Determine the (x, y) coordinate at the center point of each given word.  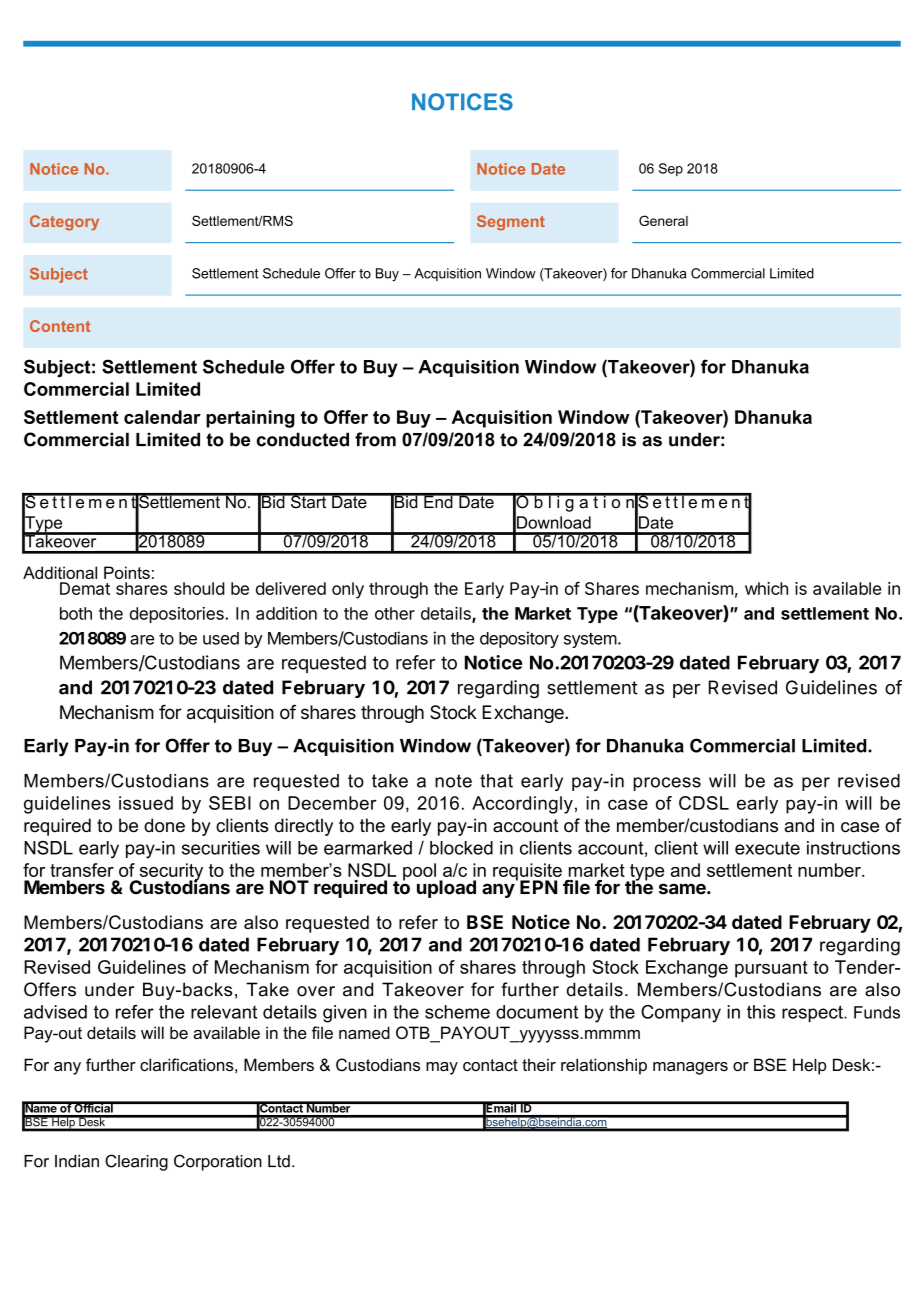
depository (519, 639)
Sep (671, 169)
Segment (511, 223)
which (766, 588)
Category (64, 223)
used (221, 638)
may (442, 1068)
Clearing (136, 1162)
